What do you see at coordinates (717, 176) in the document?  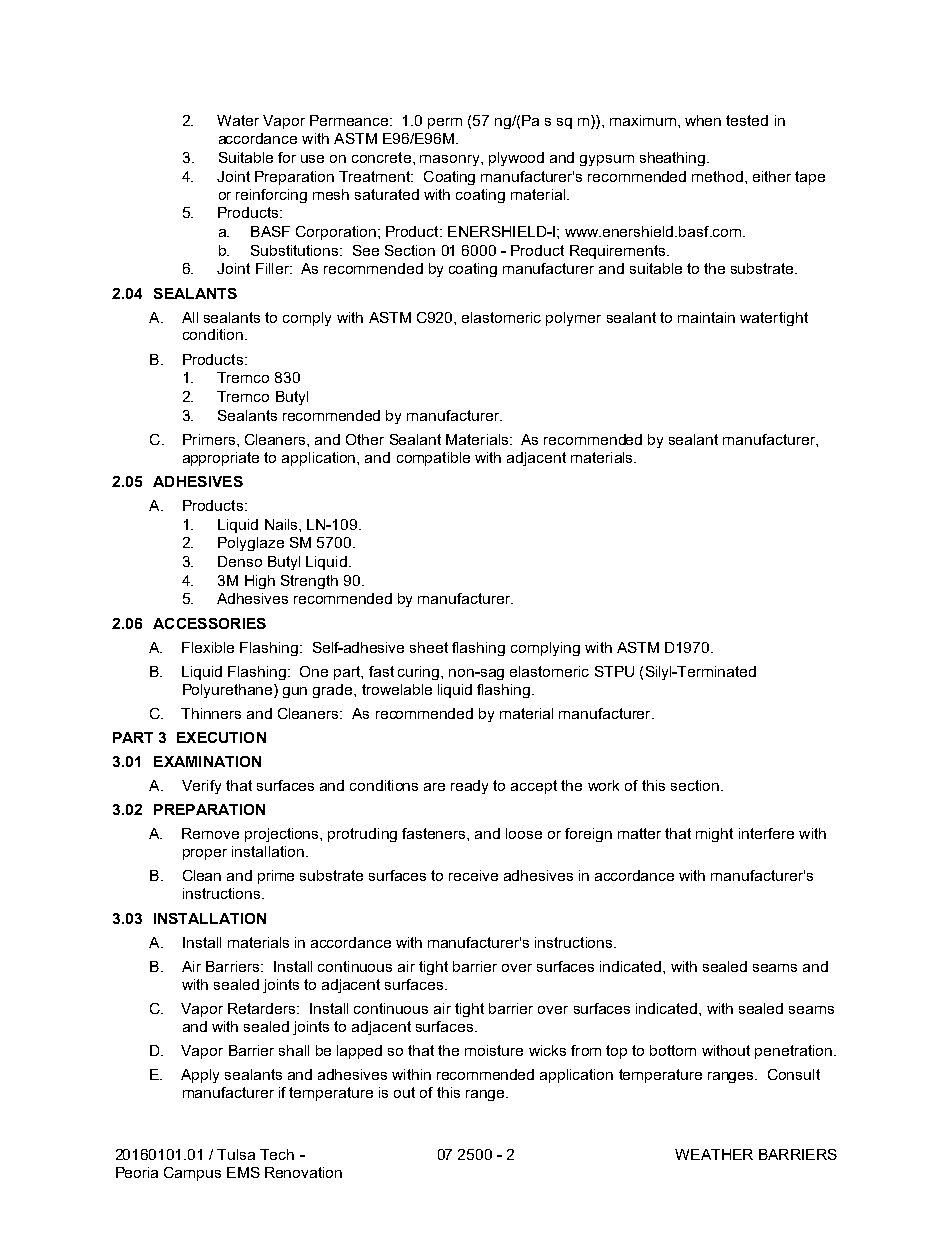 I see `method` at bounding box center [717, 176].
